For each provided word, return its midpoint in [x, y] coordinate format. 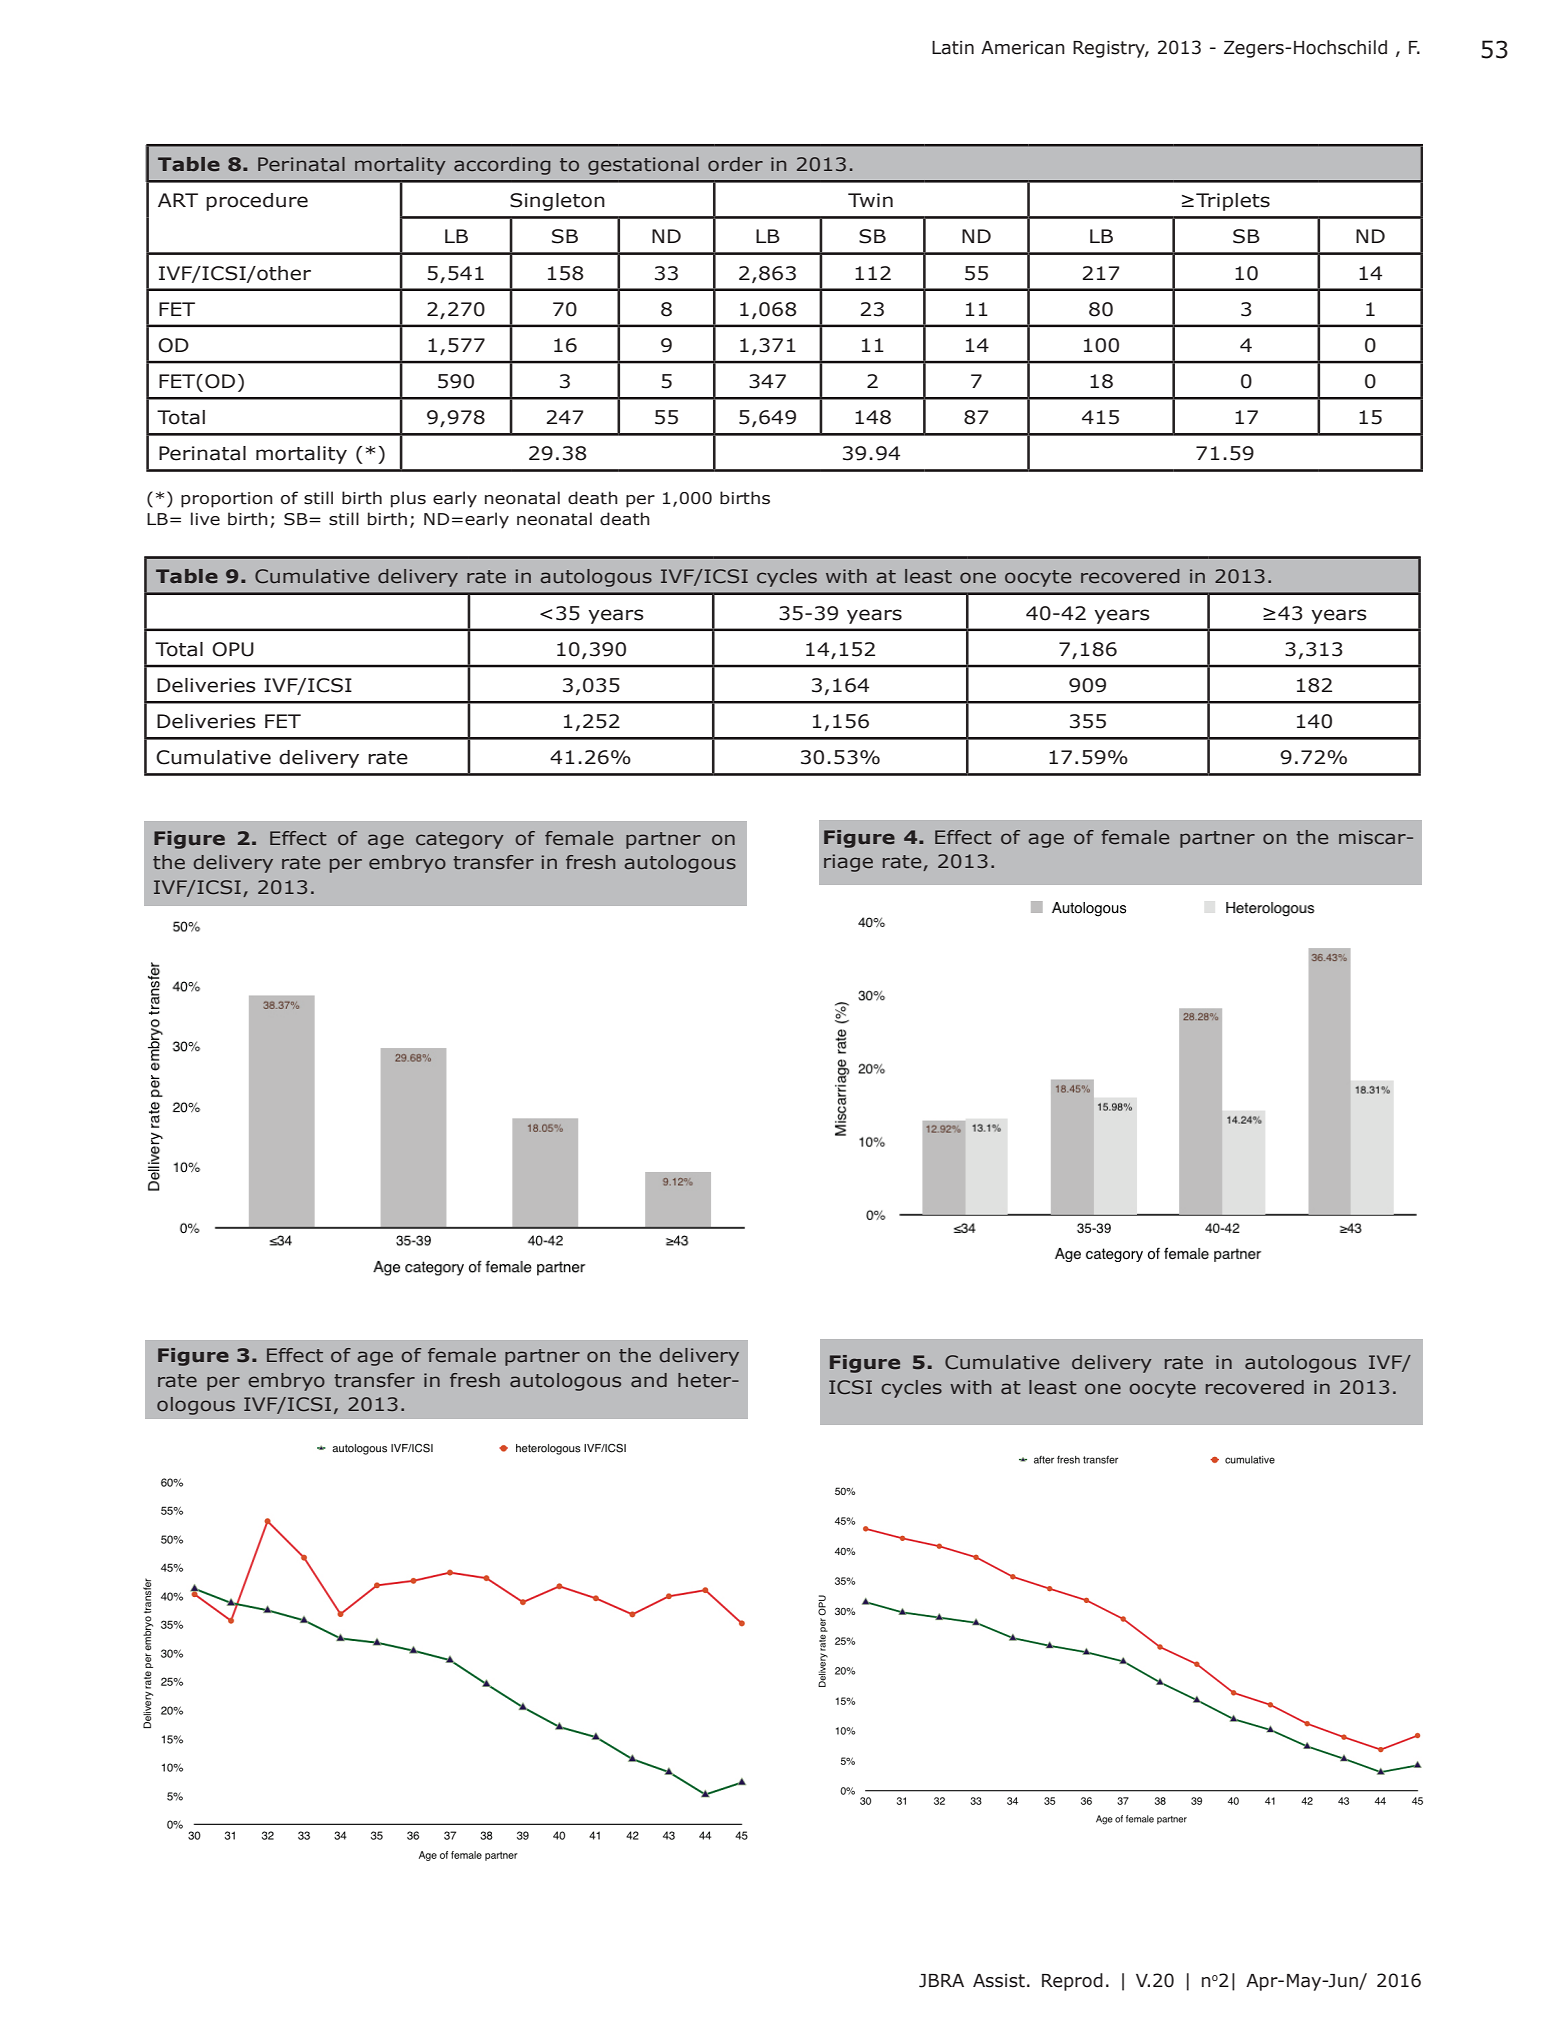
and [649, 1380]
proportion [227, 500]
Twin [870, 200]
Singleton [557, 202]
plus [408, 499]
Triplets [1233, 202]
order [735, 164]
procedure [257, 202]
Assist [999, 1981]
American [1023, 48]
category [460, 840]
